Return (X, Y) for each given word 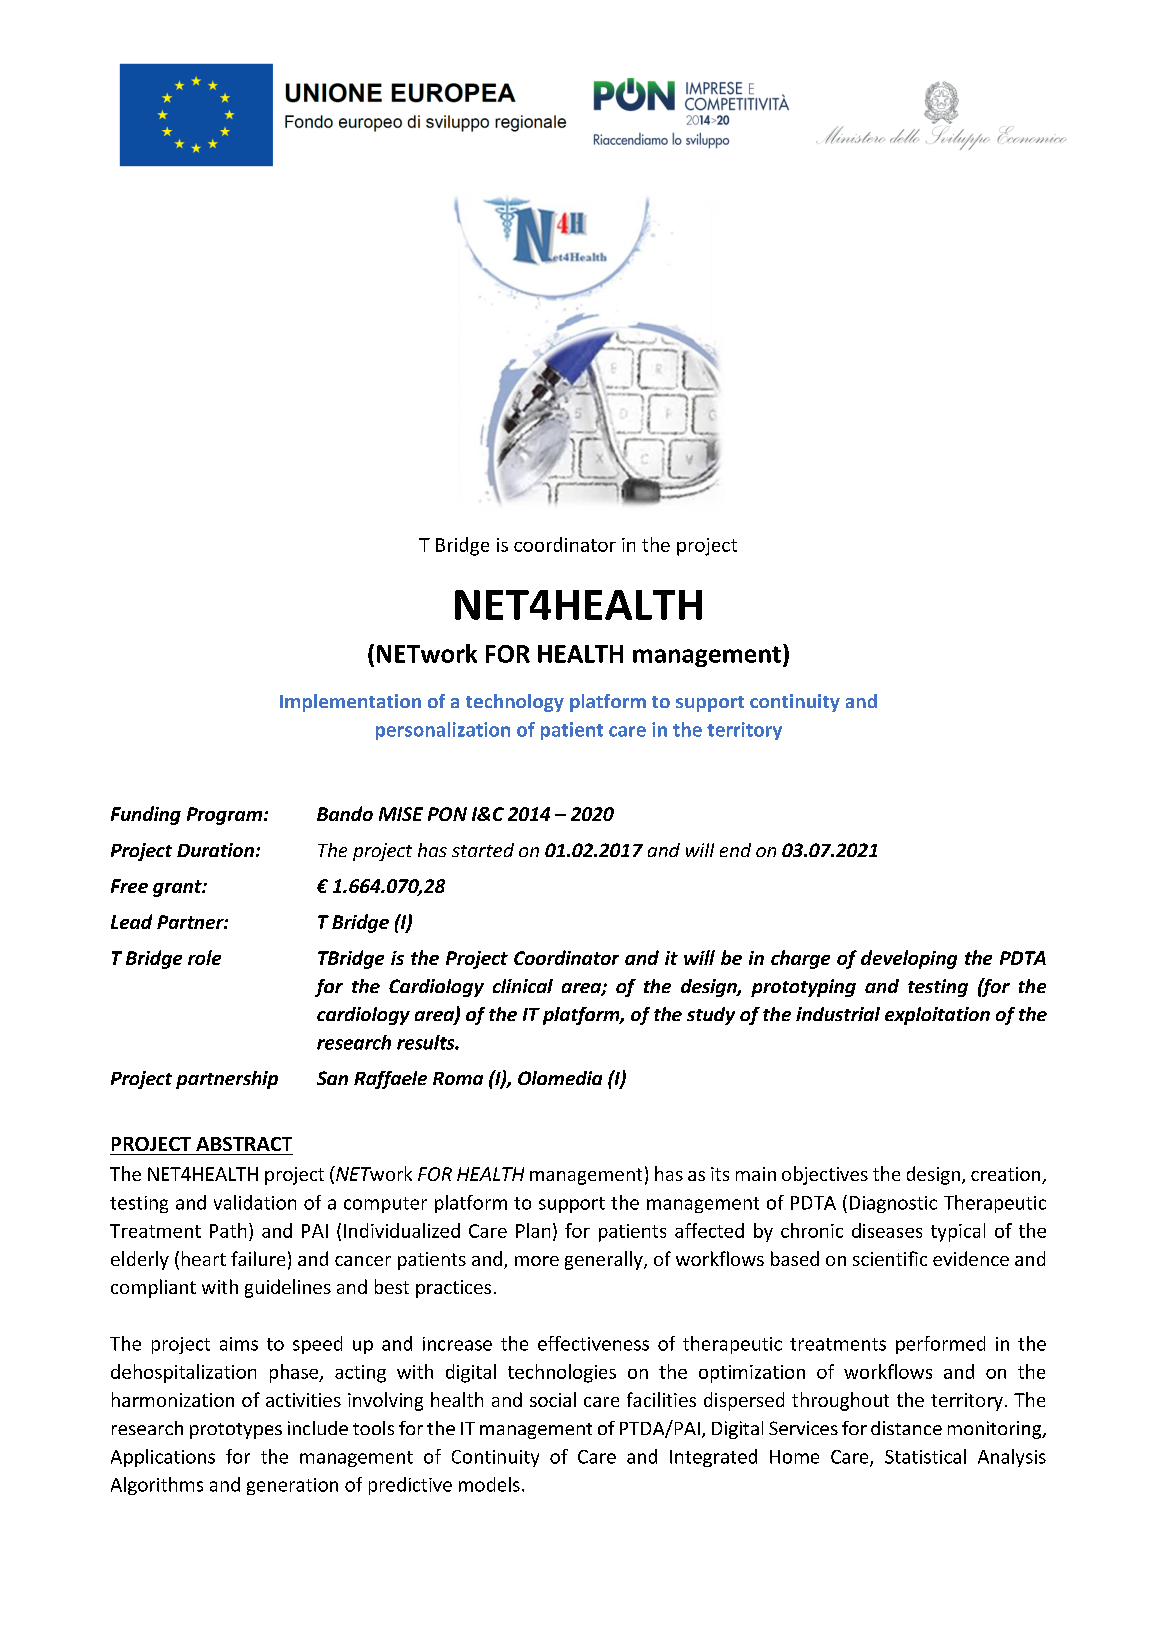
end (735, 850)
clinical (523, 986)
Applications (163, 1458)
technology (515, 703)
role (204, 957)
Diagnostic (893, 1204)
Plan (533, 1230)
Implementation (350, 703)
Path (228, 1230)
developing (909, 959)
